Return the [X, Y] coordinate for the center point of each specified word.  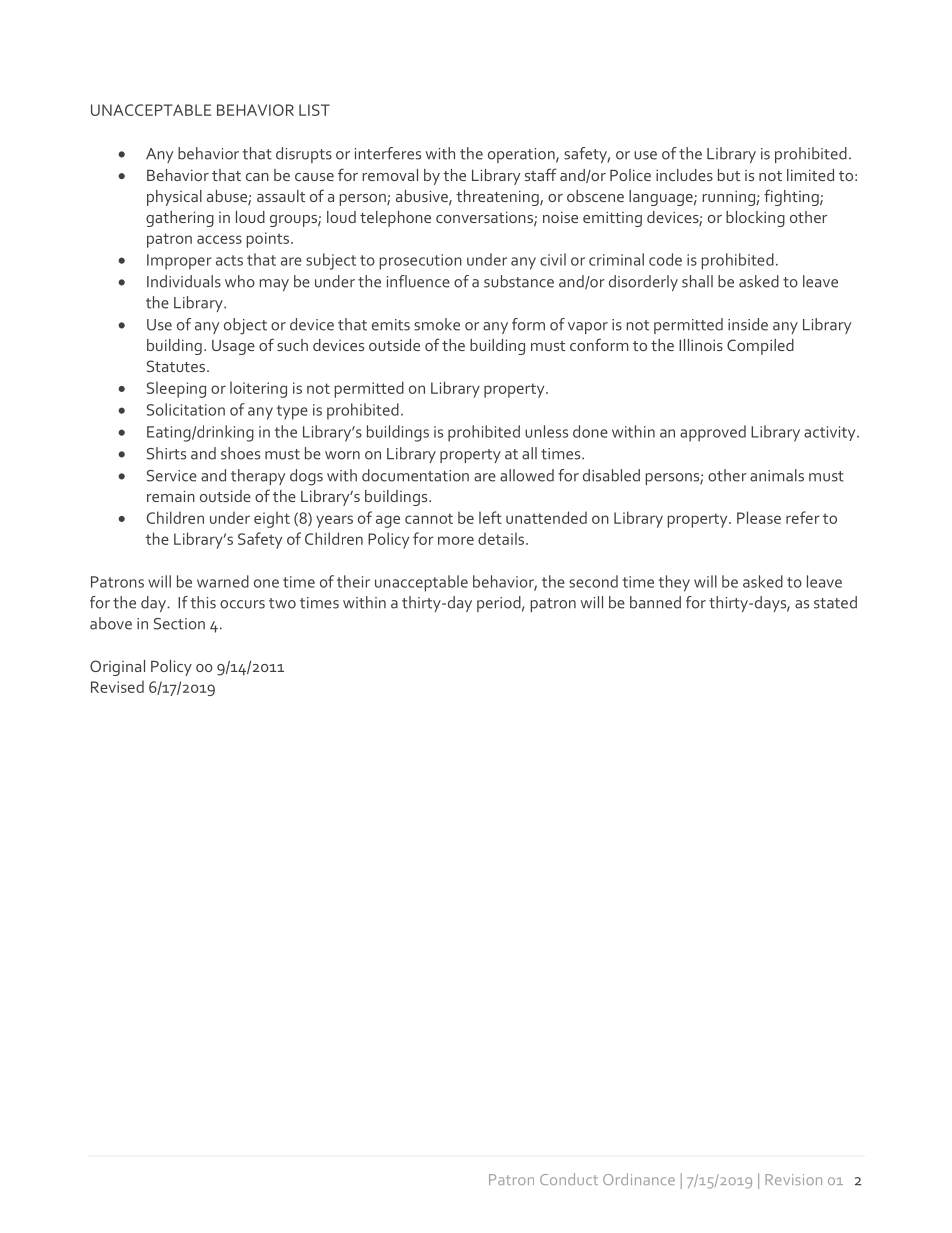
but [729, 175]
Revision [793, 1179]
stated [835, 602]
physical [174, 198]
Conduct [569, 1179]
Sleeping [176, 389]
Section [179, 624]
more [456, 540]
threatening [498, 198]
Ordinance [639, 1179]
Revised [117, 686]
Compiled [760, 347]
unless [546, 431]
